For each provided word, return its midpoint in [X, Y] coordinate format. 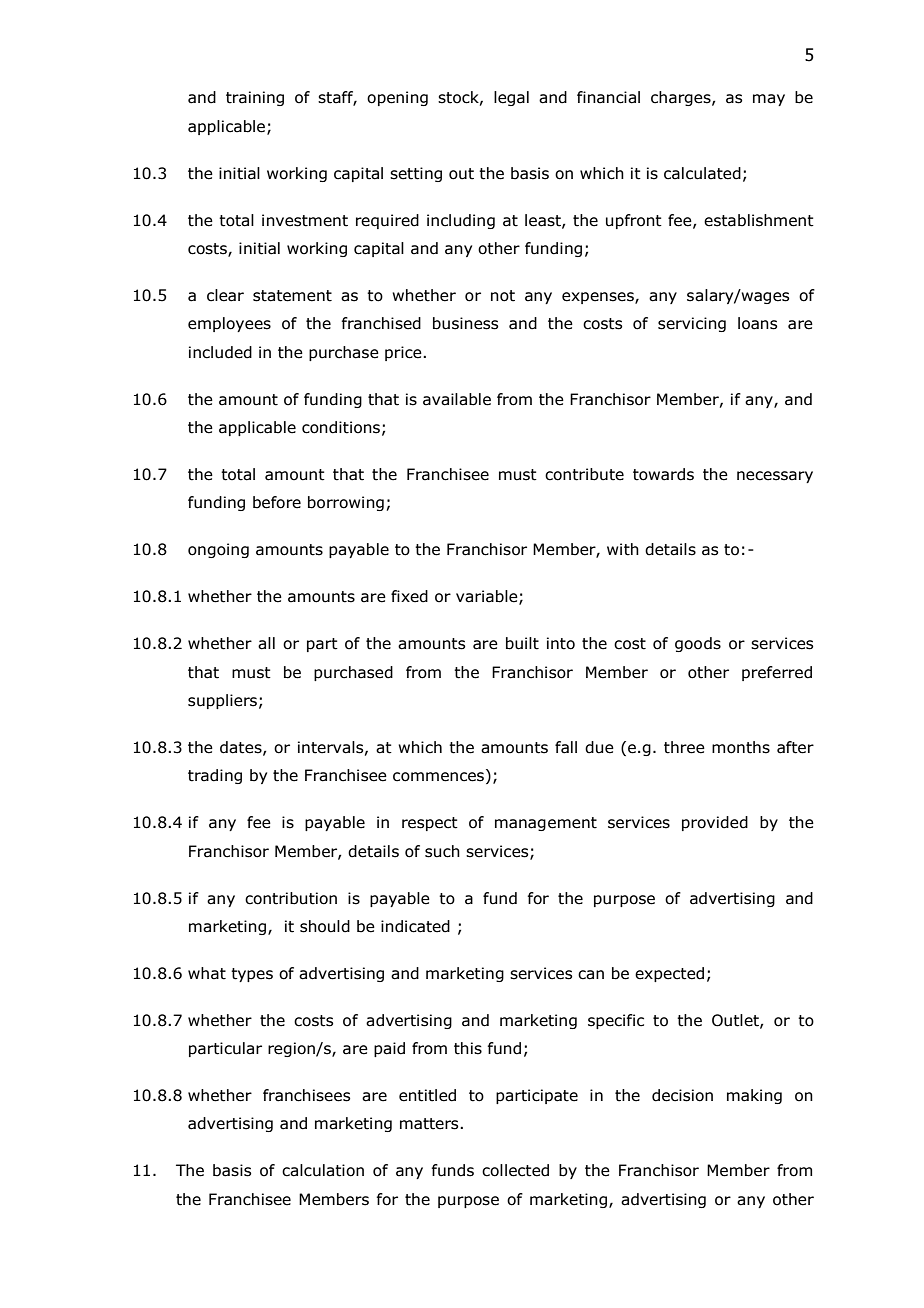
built [522, 643]
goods [698, 644]
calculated [702, 173]
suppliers [222, 701]
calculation [323, 1170]
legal [511, 98]
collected [515, 1170]
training [255, 98]
